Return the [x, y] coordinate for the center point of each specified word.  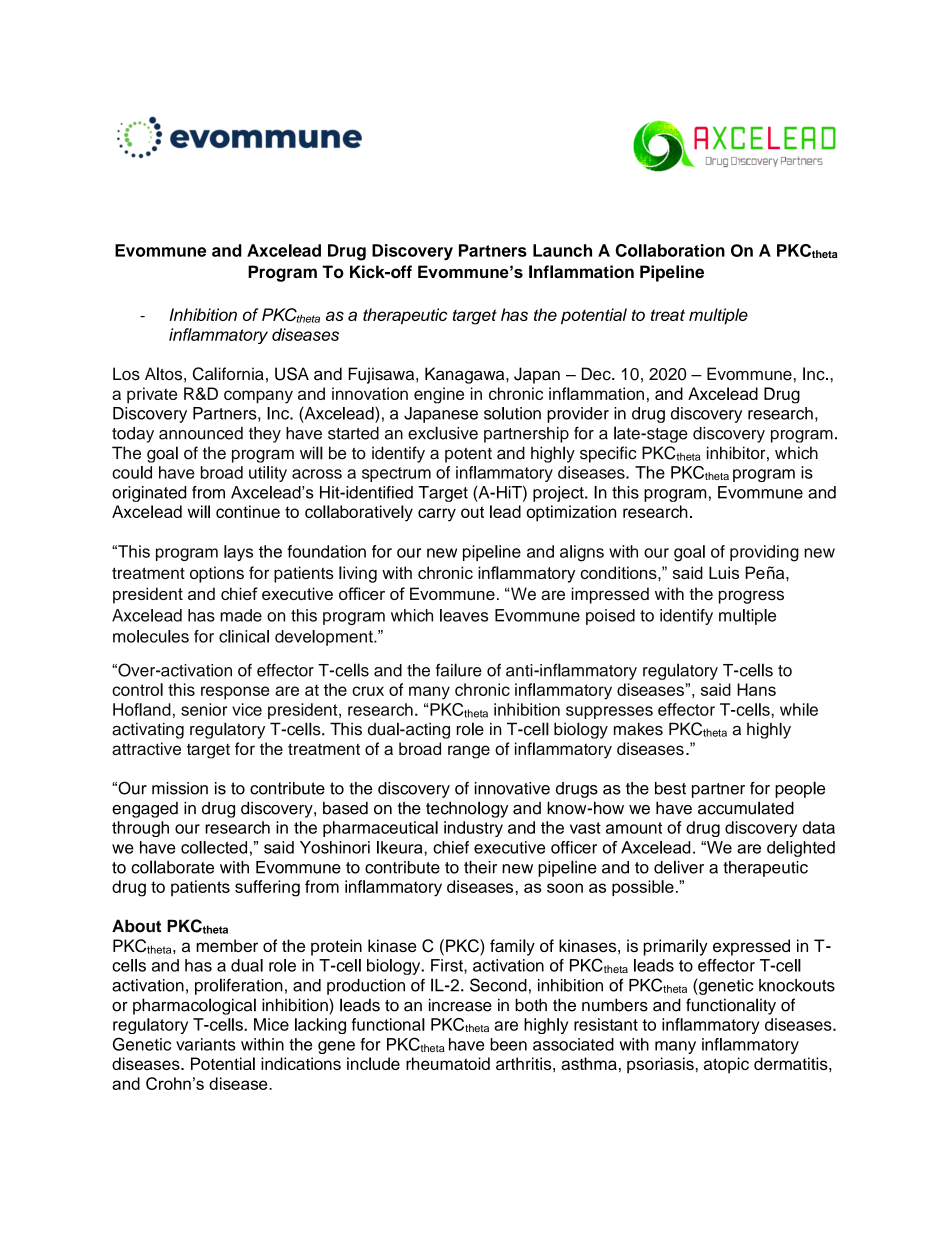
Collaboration [670, 250]
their [480, 867]
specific [608, 454]
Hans [756, 689]
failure [459, 670]
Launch [562, 250]
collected [214, 847]
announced [201, 433]
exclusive [443, 433]
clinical [244, 636]
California [228, 374]
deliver [679, 867]
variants [206, 1044]
